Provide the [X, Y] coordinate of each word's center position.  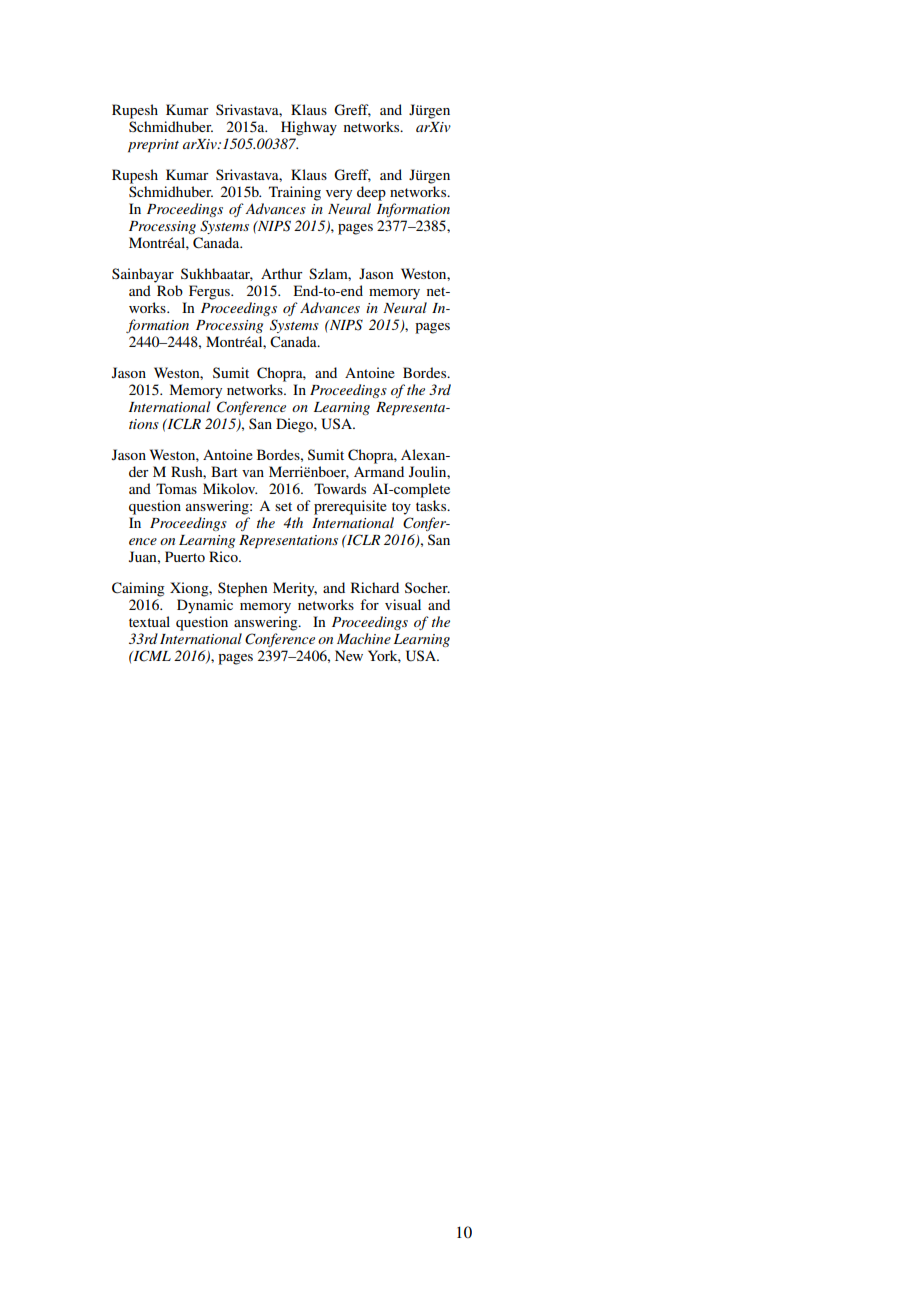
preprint [153, 146]
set [283, 506]
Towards [340, 488]
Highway [309, 128]
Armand [379, 471]
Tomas [176, 488]
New [349, 655]
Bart [224, 471]
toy [401, 508]
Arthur [282, 273]
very [339, 195]
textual [149, 621]
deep [371, 193]
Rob [170, 290]
